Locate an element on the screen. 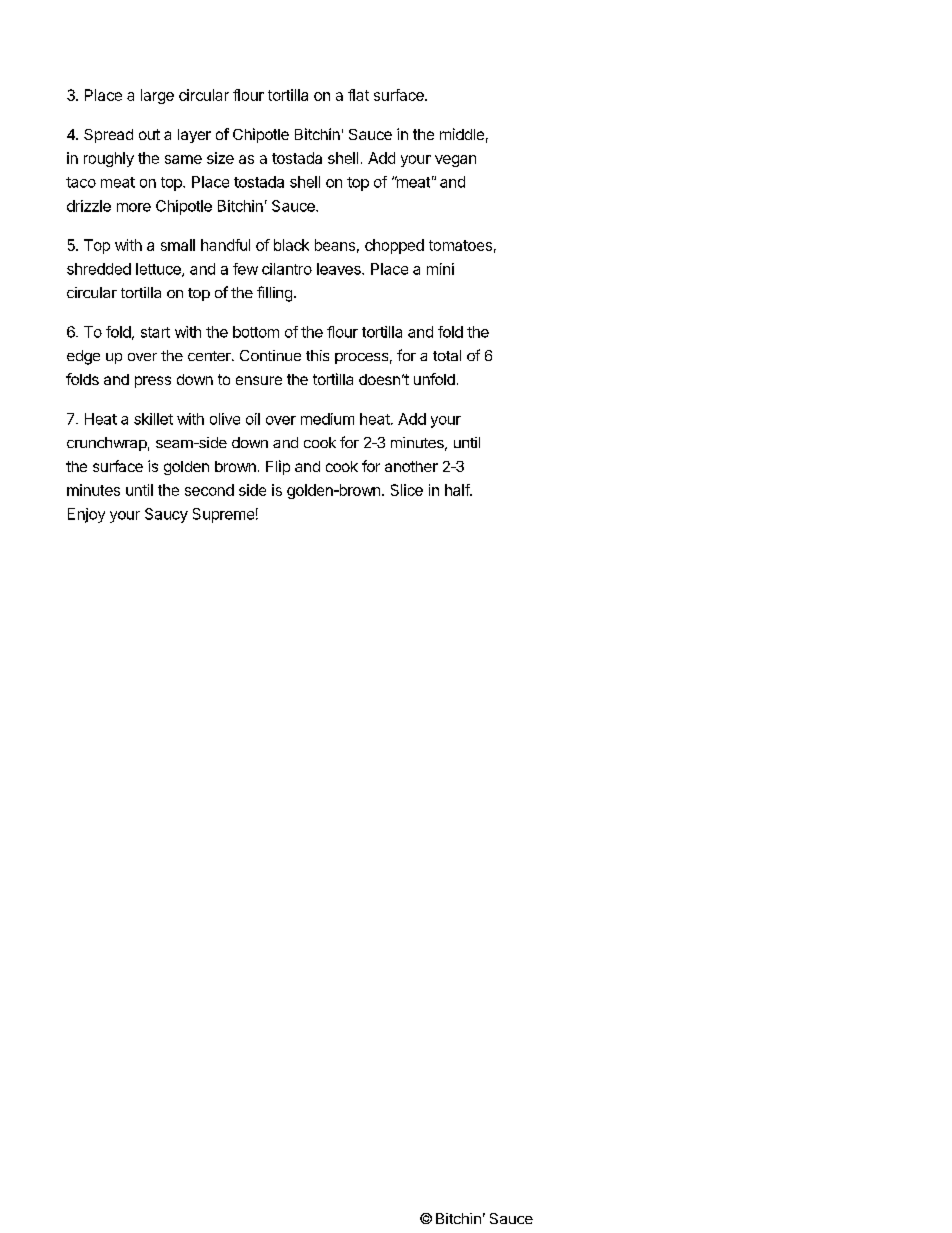 The image size is (952, 1233). total is located at coordinates (447, 355).
